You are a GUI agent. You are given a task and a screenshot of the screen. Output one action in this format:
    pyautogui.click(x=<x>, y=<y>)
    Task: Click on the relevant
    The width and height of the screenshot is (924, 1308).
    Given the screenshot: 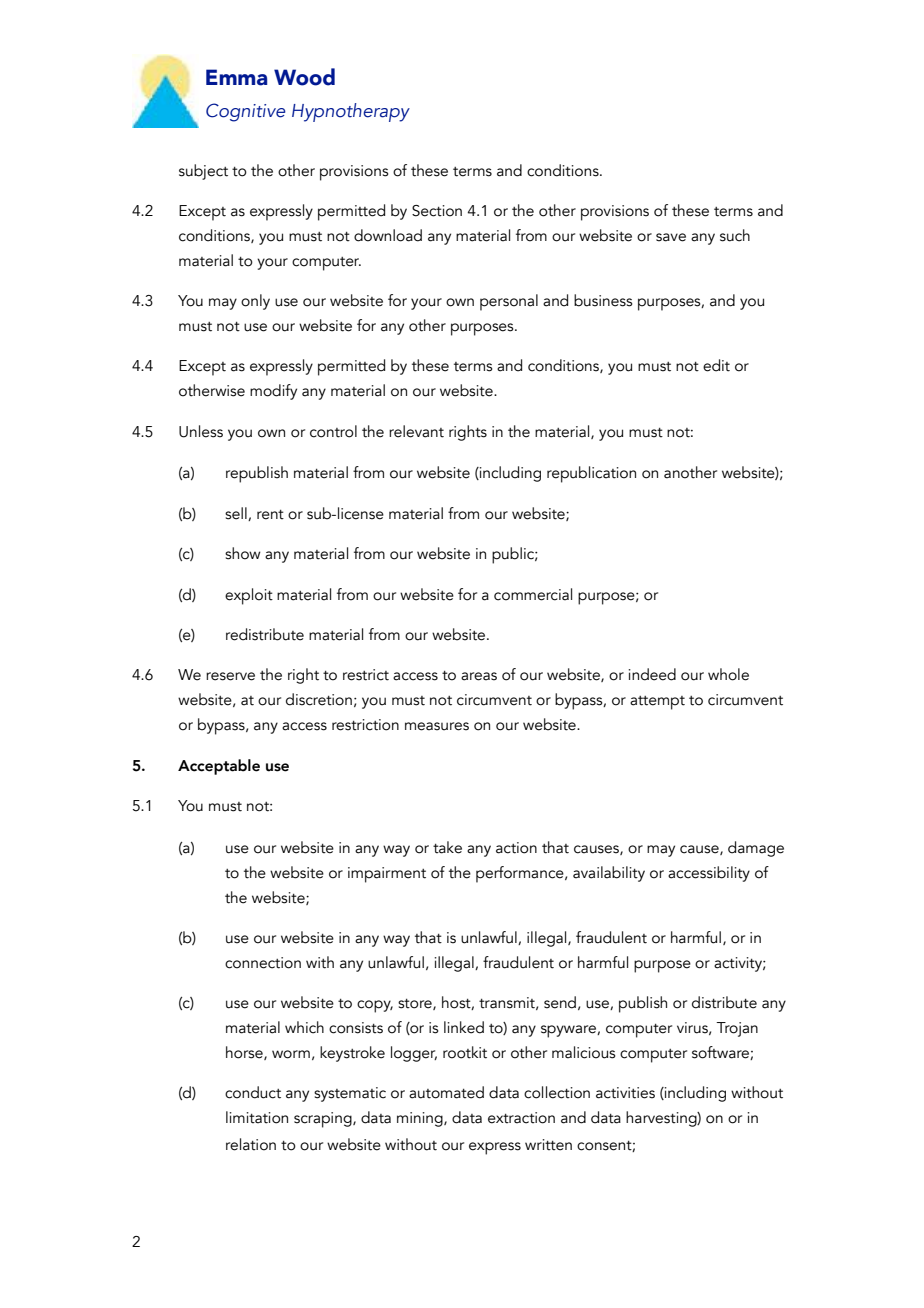 What is the action you would take?
    pyautogui.click(x=416, y=431)
